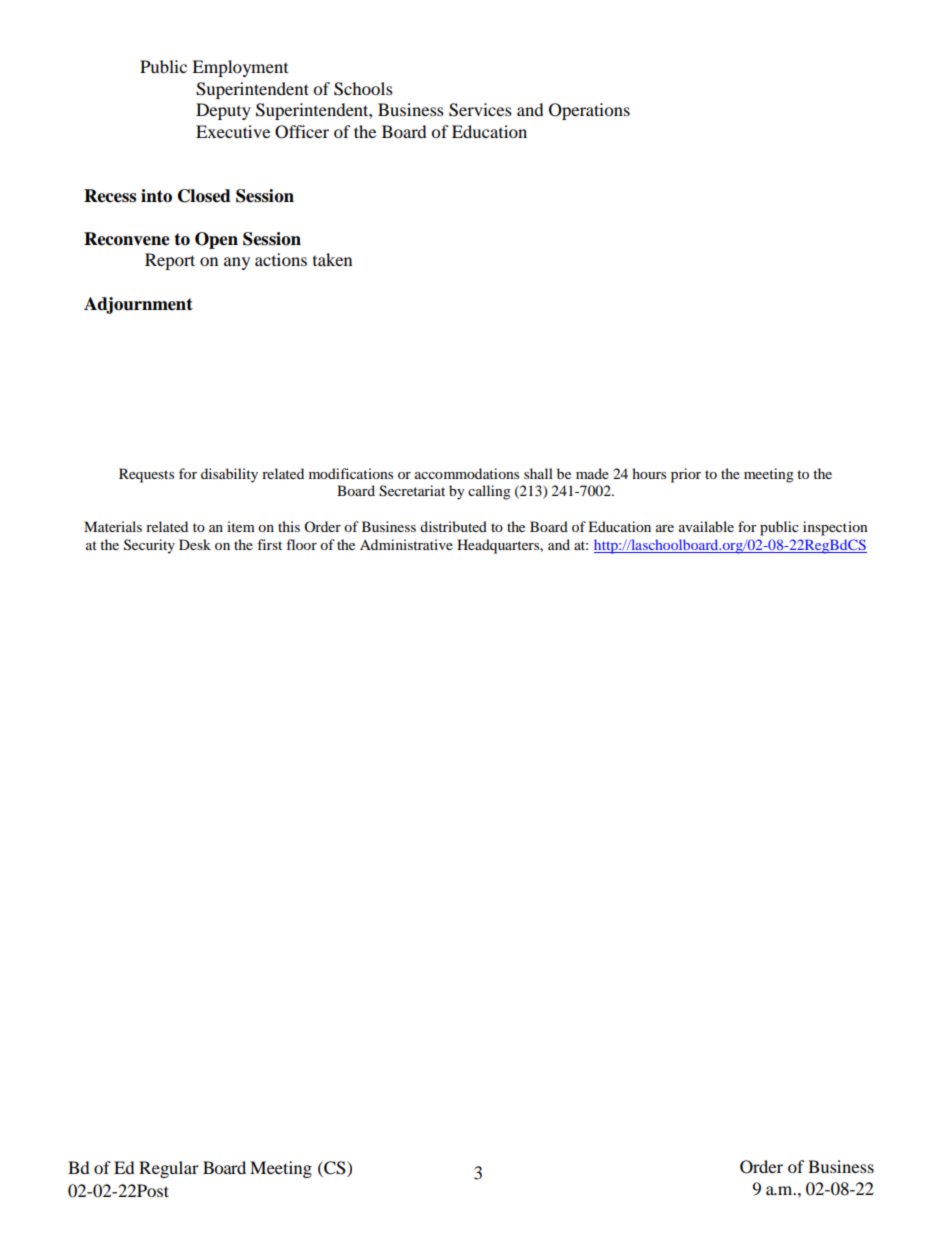 The image size is (952, 1233). I want to click on Adjournment, so click(138, 305).
